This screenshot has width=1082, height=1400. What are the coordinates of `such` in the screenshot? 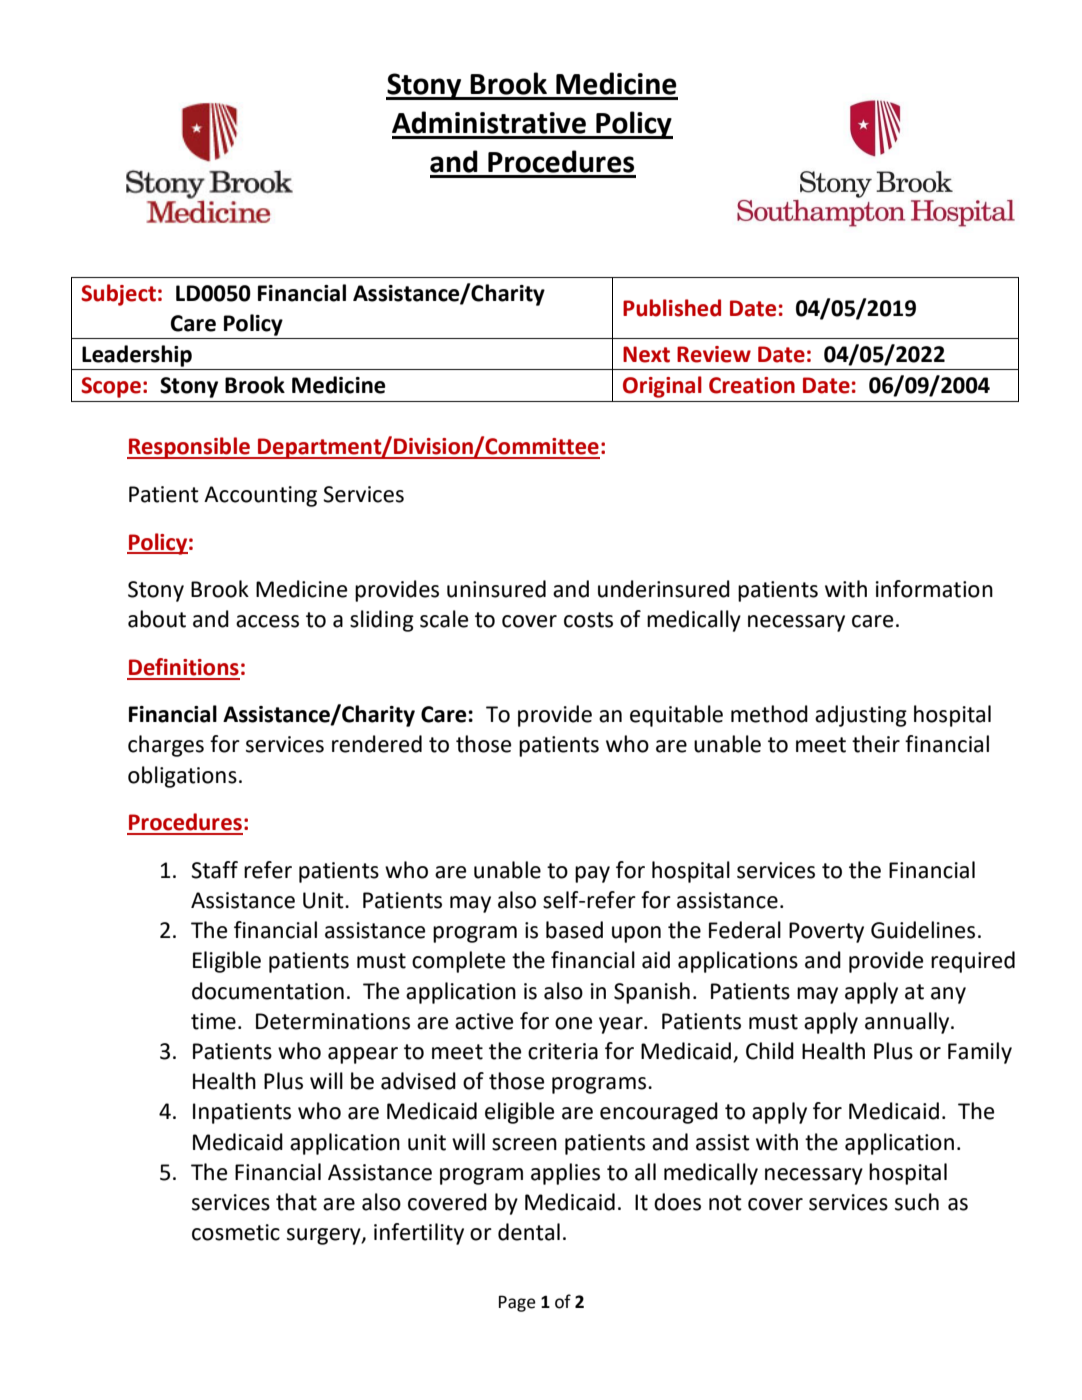 It's located at (917, 1202).
